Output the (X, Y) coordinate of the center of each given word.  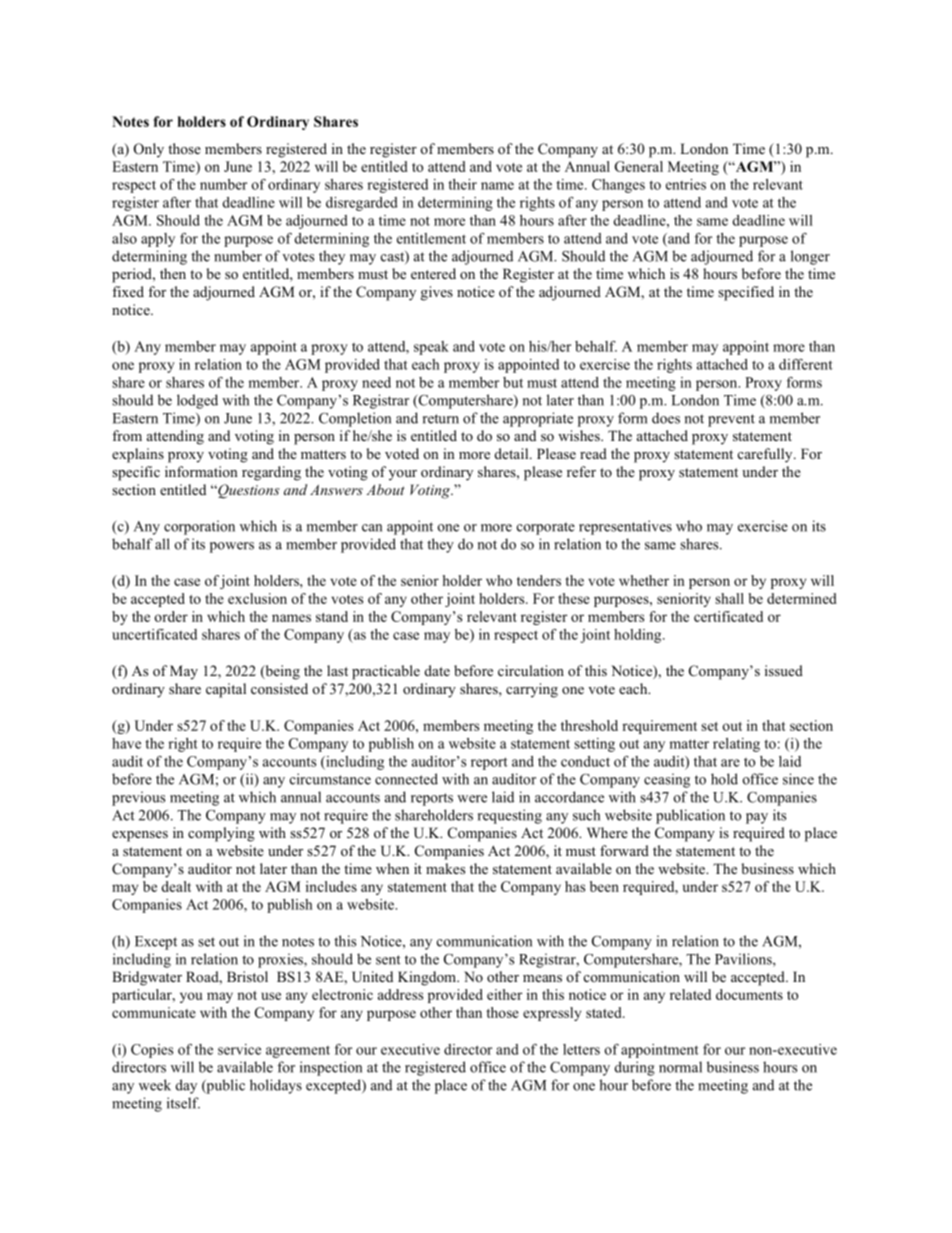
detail (513, 453)
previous (138, 798)
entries (686, 184)
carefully (766, 455)
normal (680, 1067)
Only (149, 150)
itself (183, 1103)
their (462, 184)
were (472, 799)
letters (581, 1049)
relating (736, 745)
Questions (248, 491)
